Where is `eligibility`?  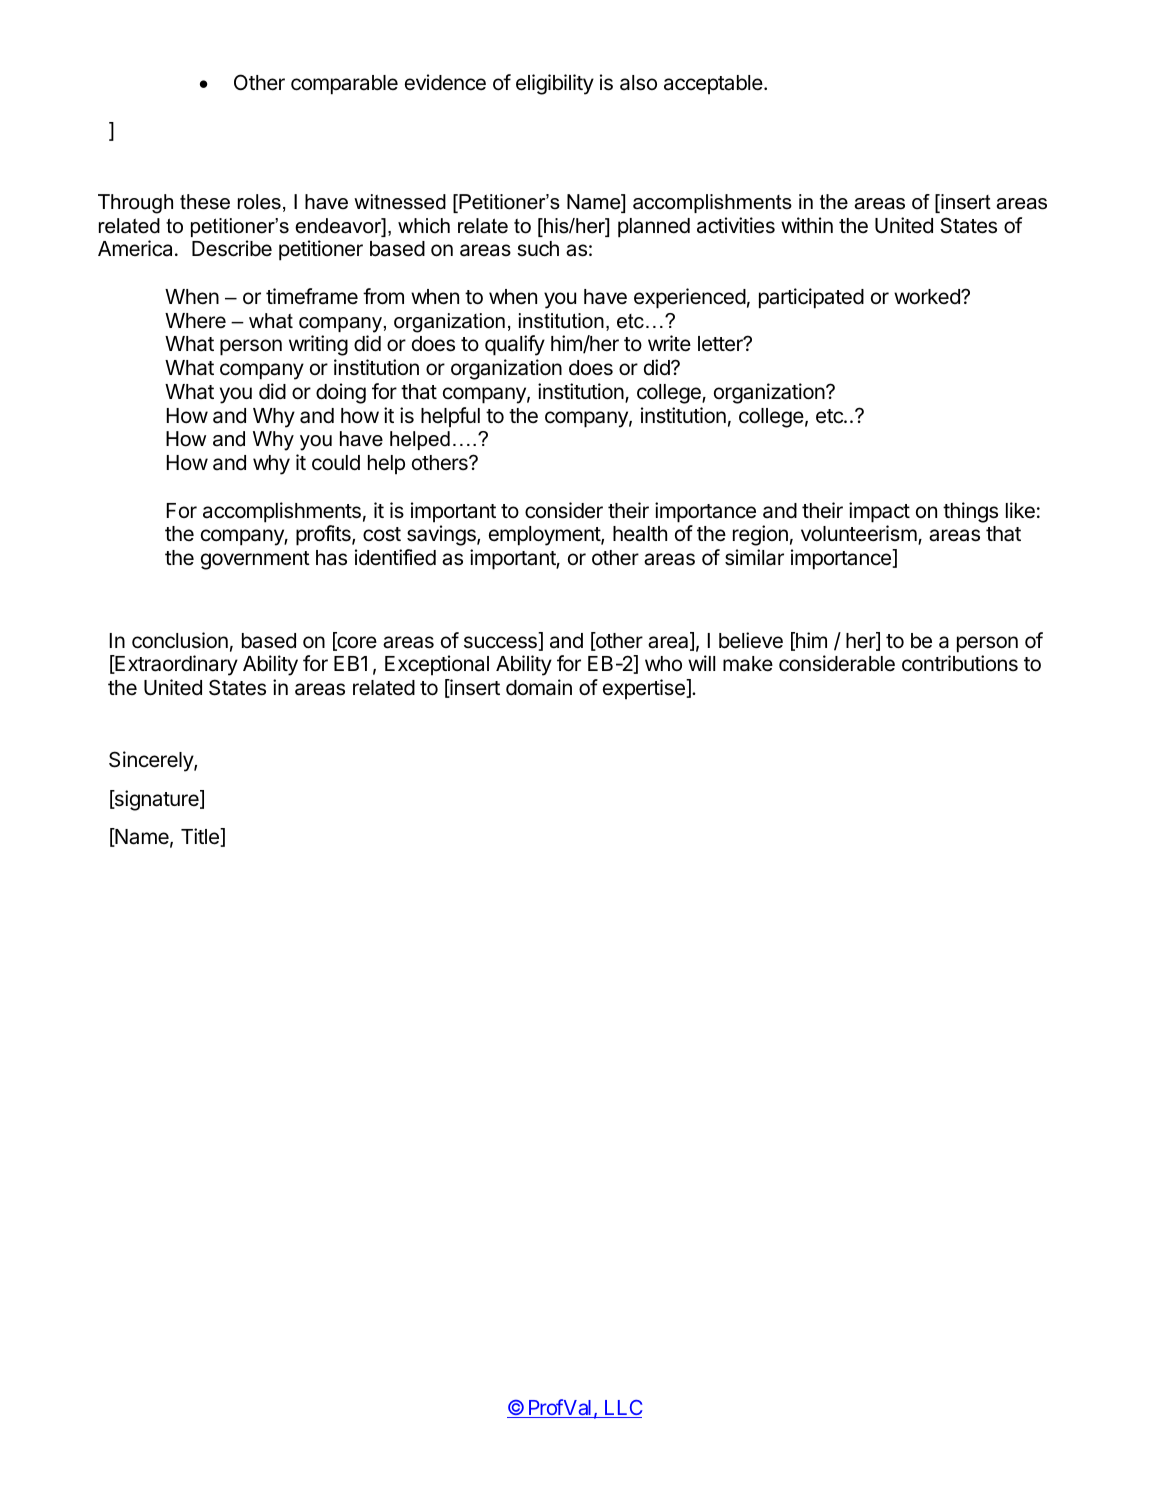
eligibility is located at coordinates (555, 84).
